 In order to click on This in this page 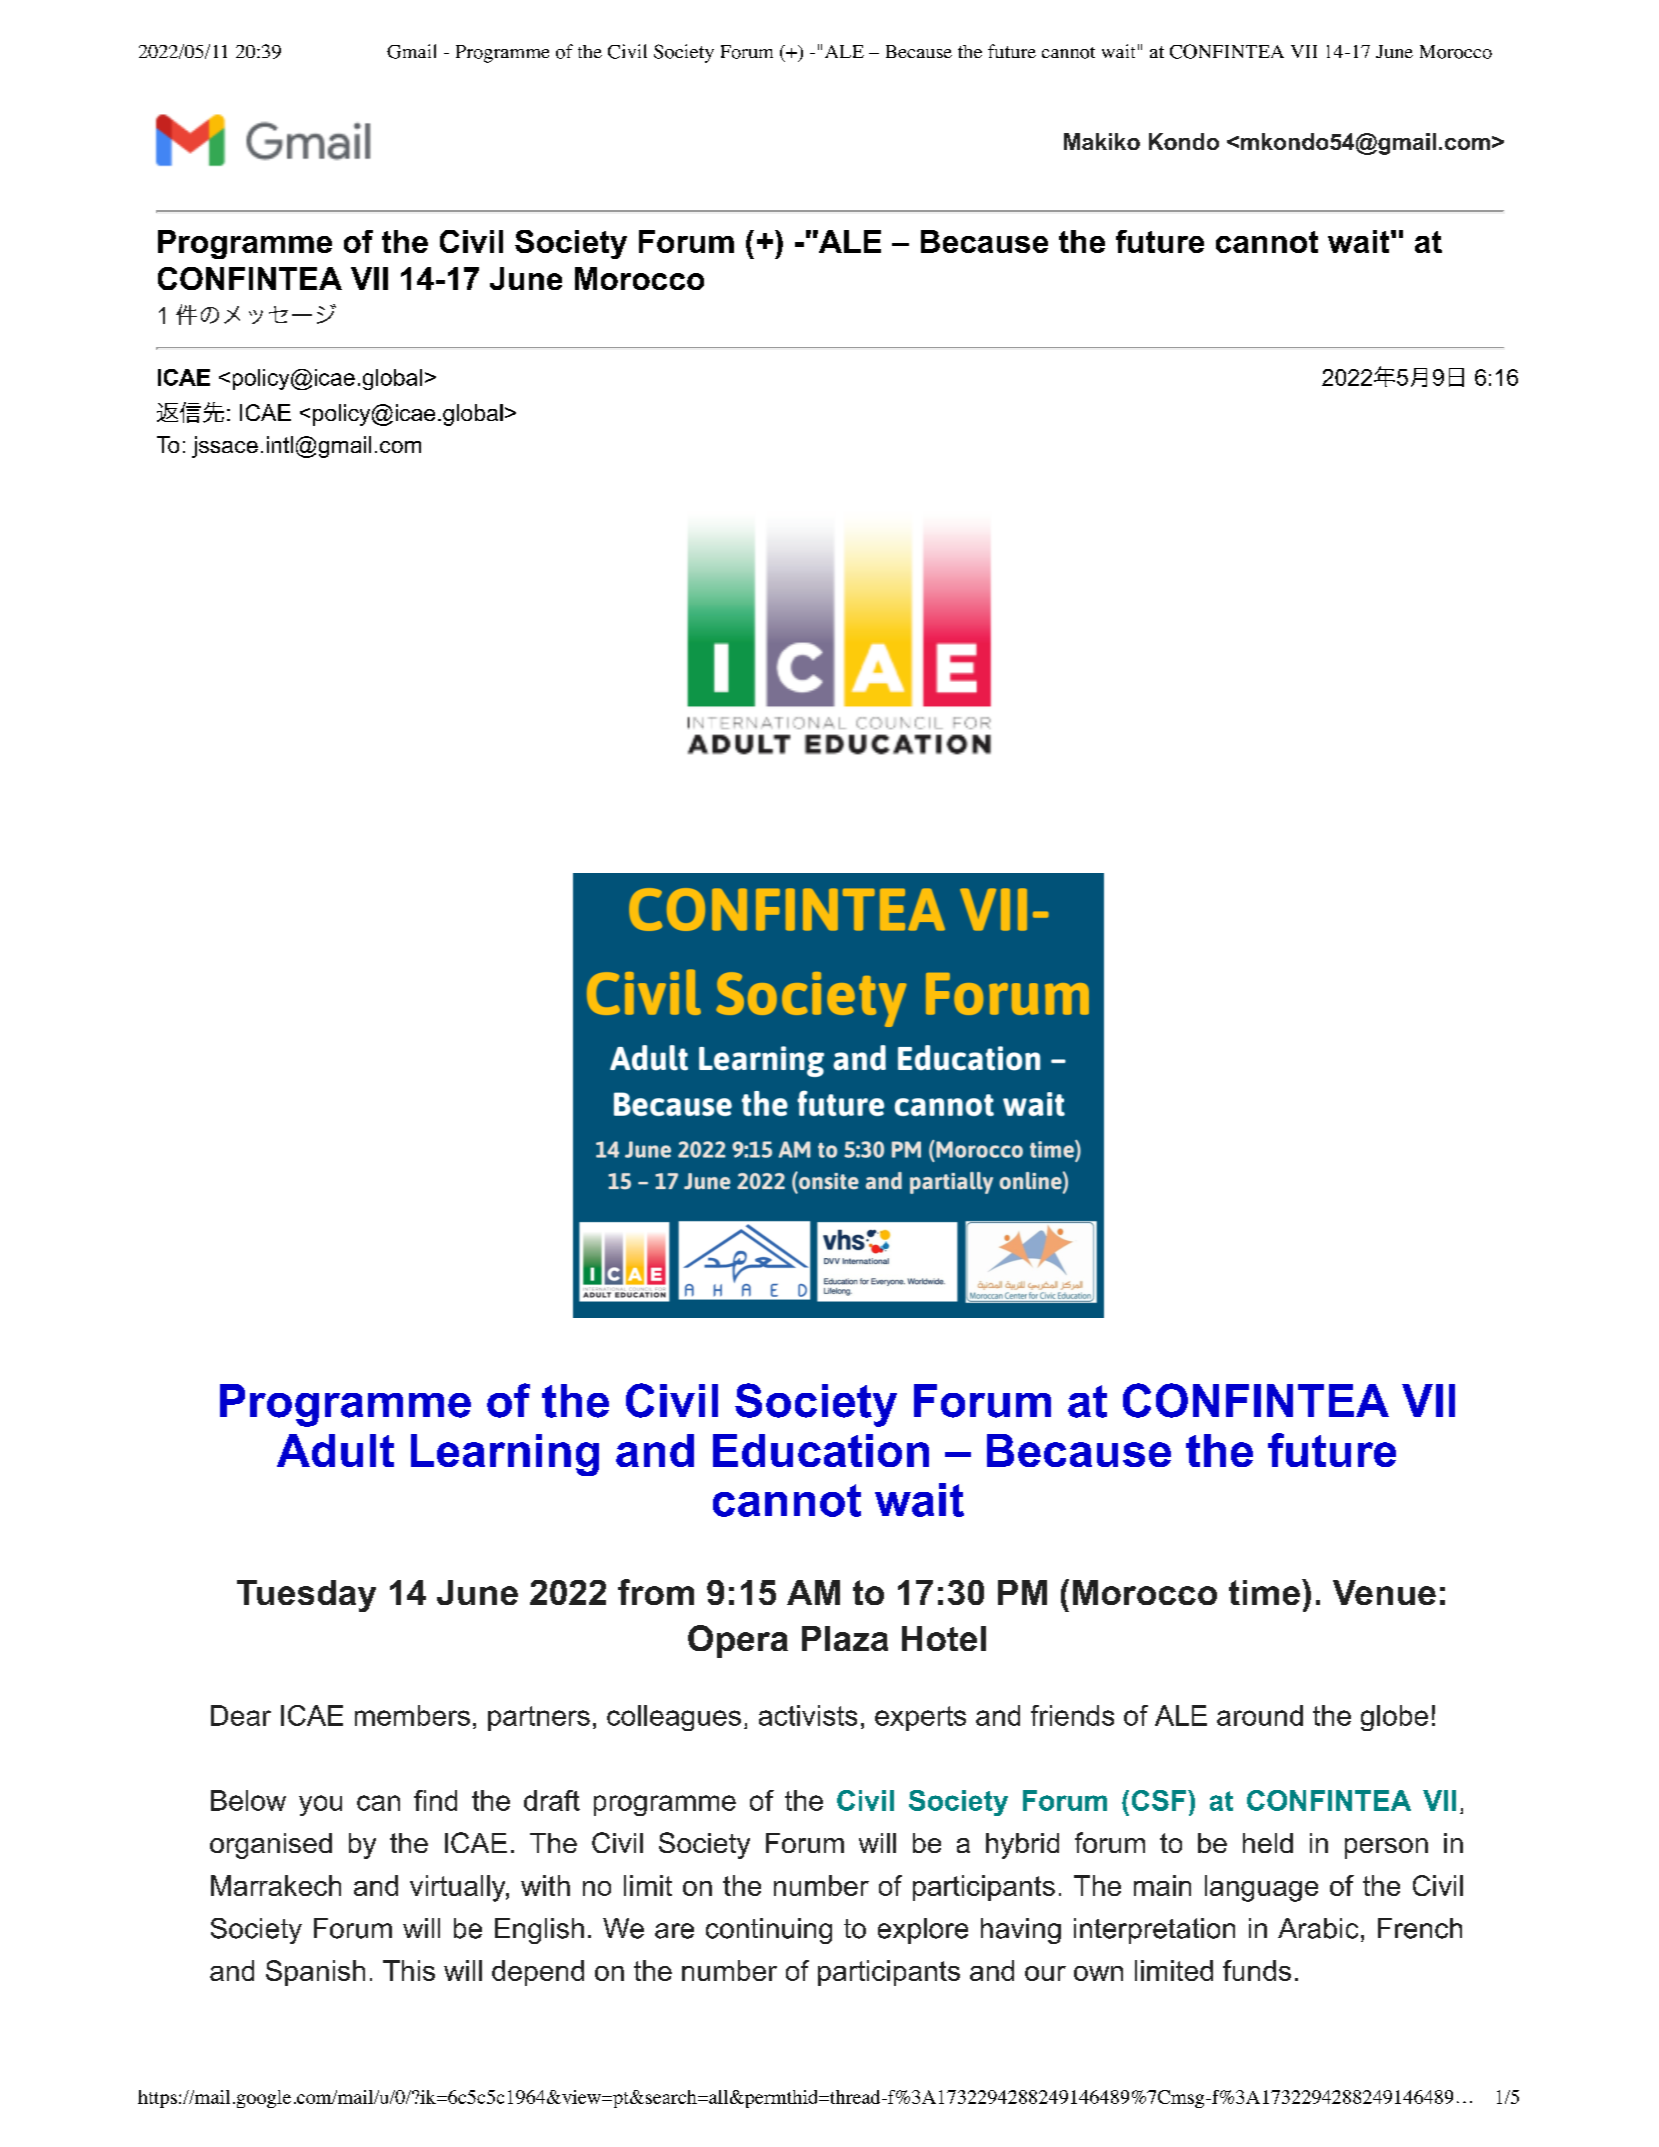, I will do `click(409, 1970)`.
